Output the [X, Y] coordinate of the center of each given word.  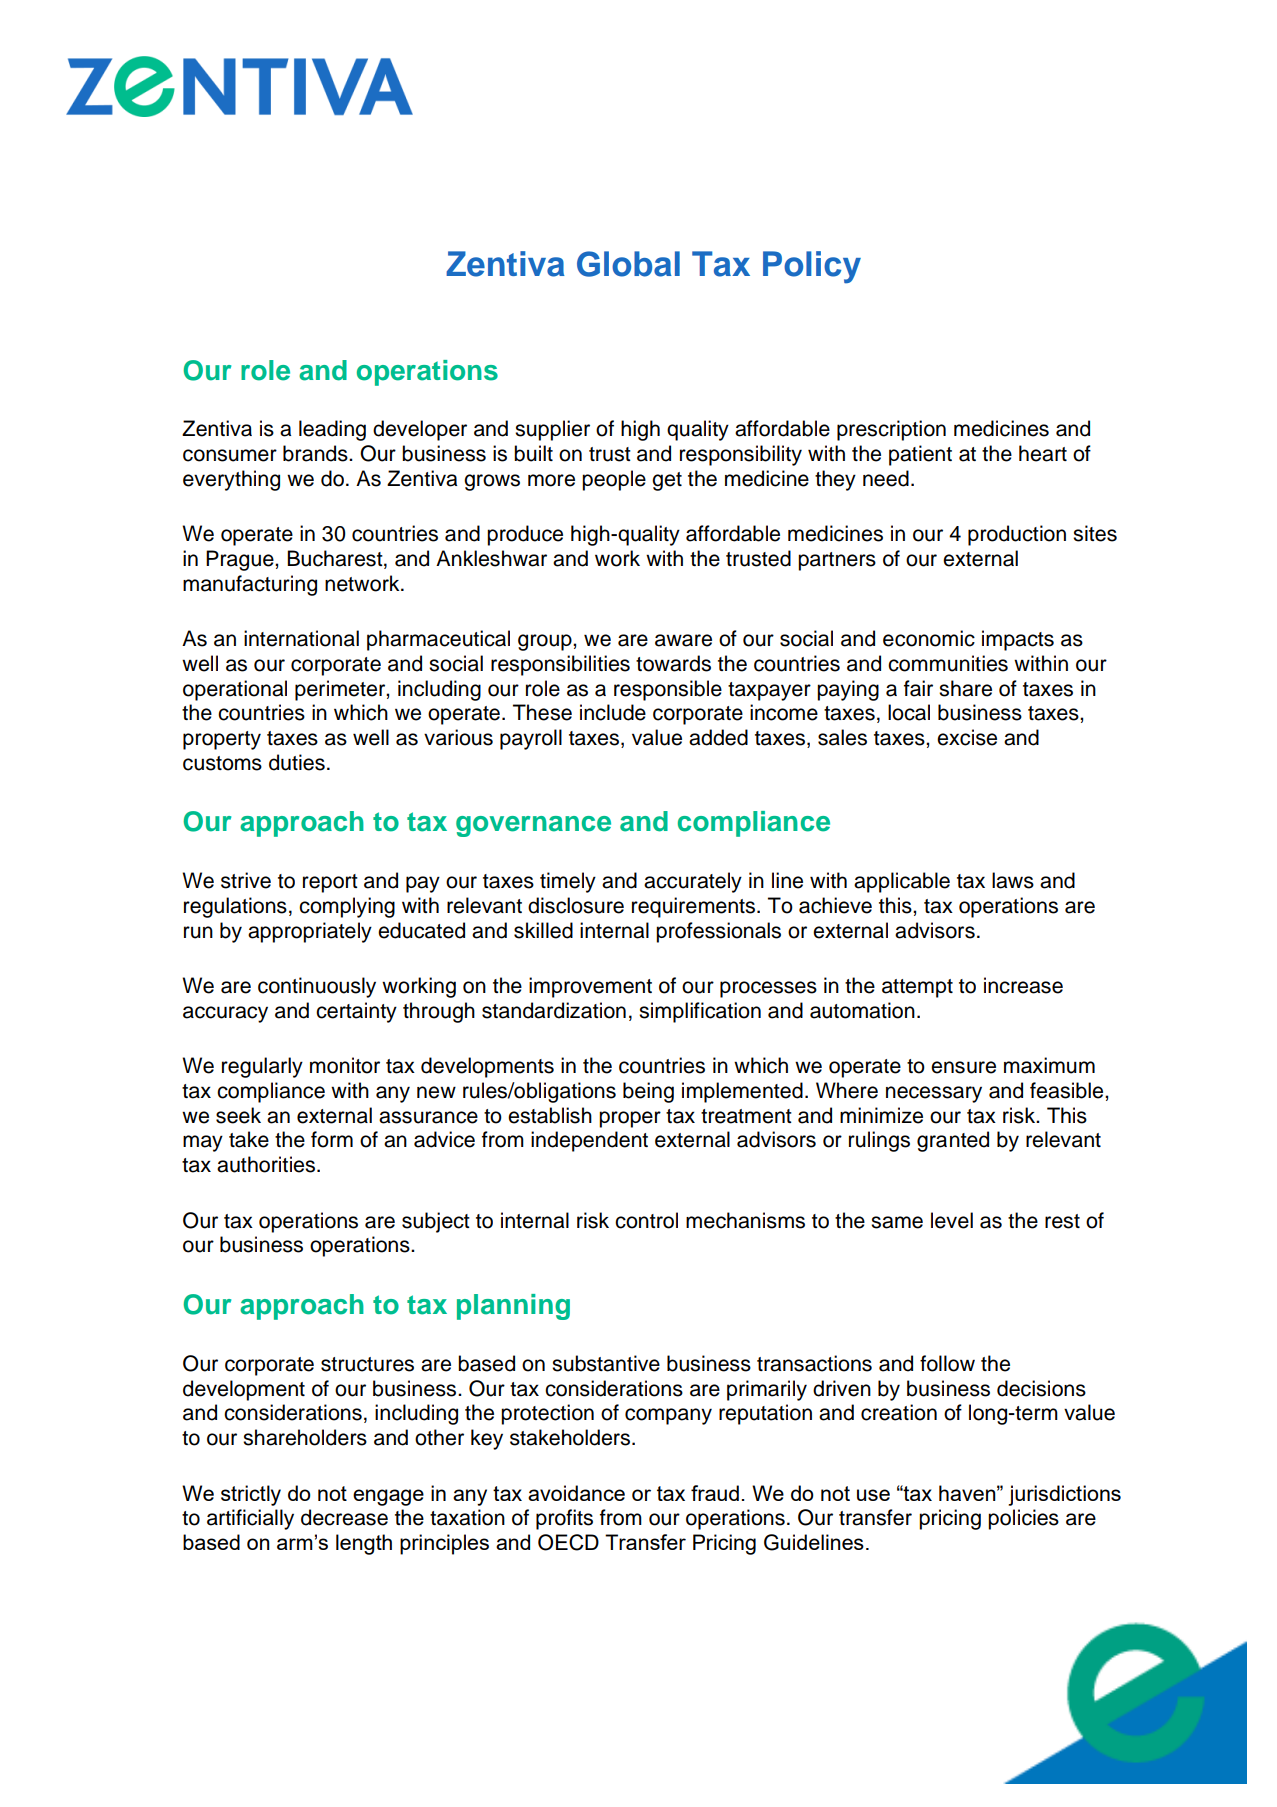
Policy [812, 267]
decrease [344, 1517]
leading [332, 430]
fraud [715, 1493]
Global [628, 264]
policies [1023, 1519]
